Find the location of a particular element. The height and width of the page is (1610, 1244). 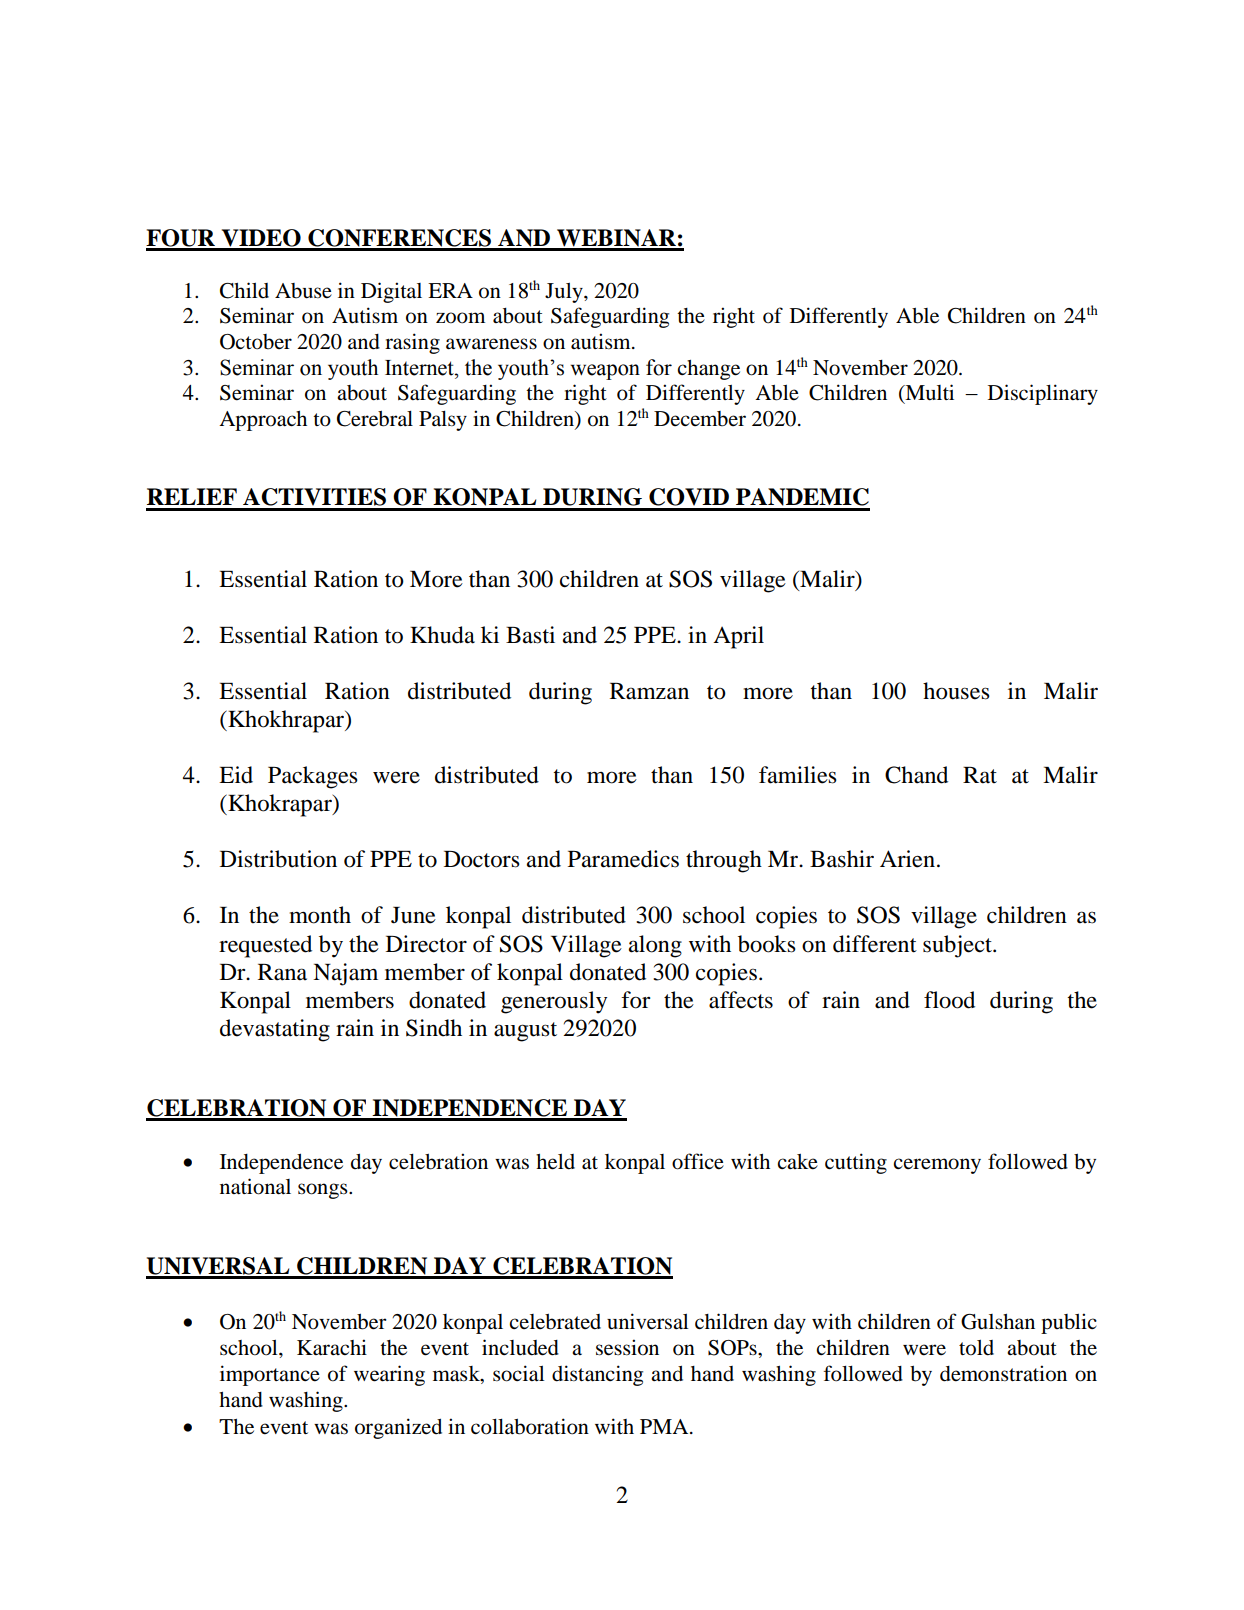

Distribution is located at coordinates (278, 859).
